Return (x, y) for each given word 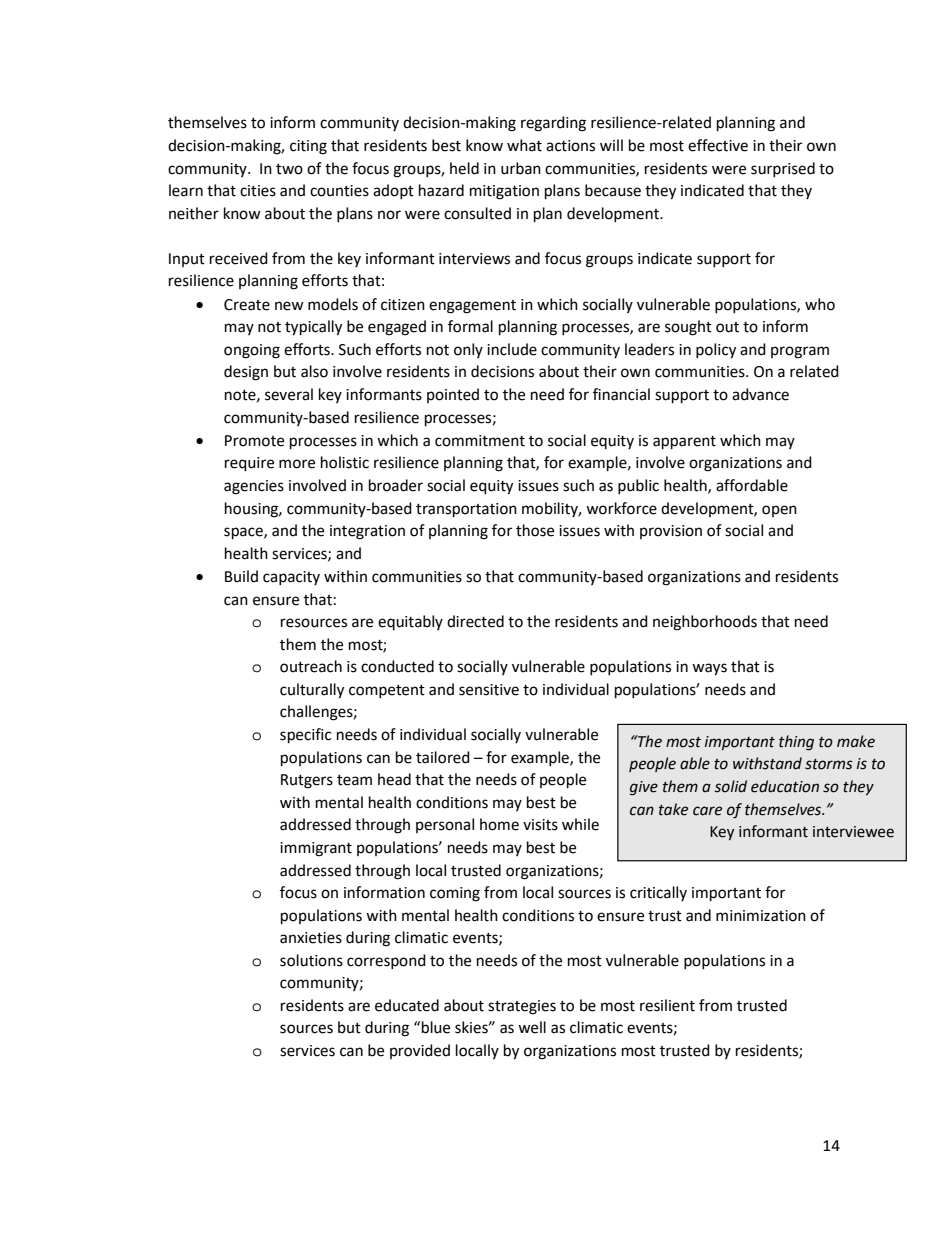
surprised (783, 169)
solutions (311, 960)
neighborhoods (705, 623)
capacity (291, 578)
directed (475, 621)
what (524, 145)
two (289, 169)
